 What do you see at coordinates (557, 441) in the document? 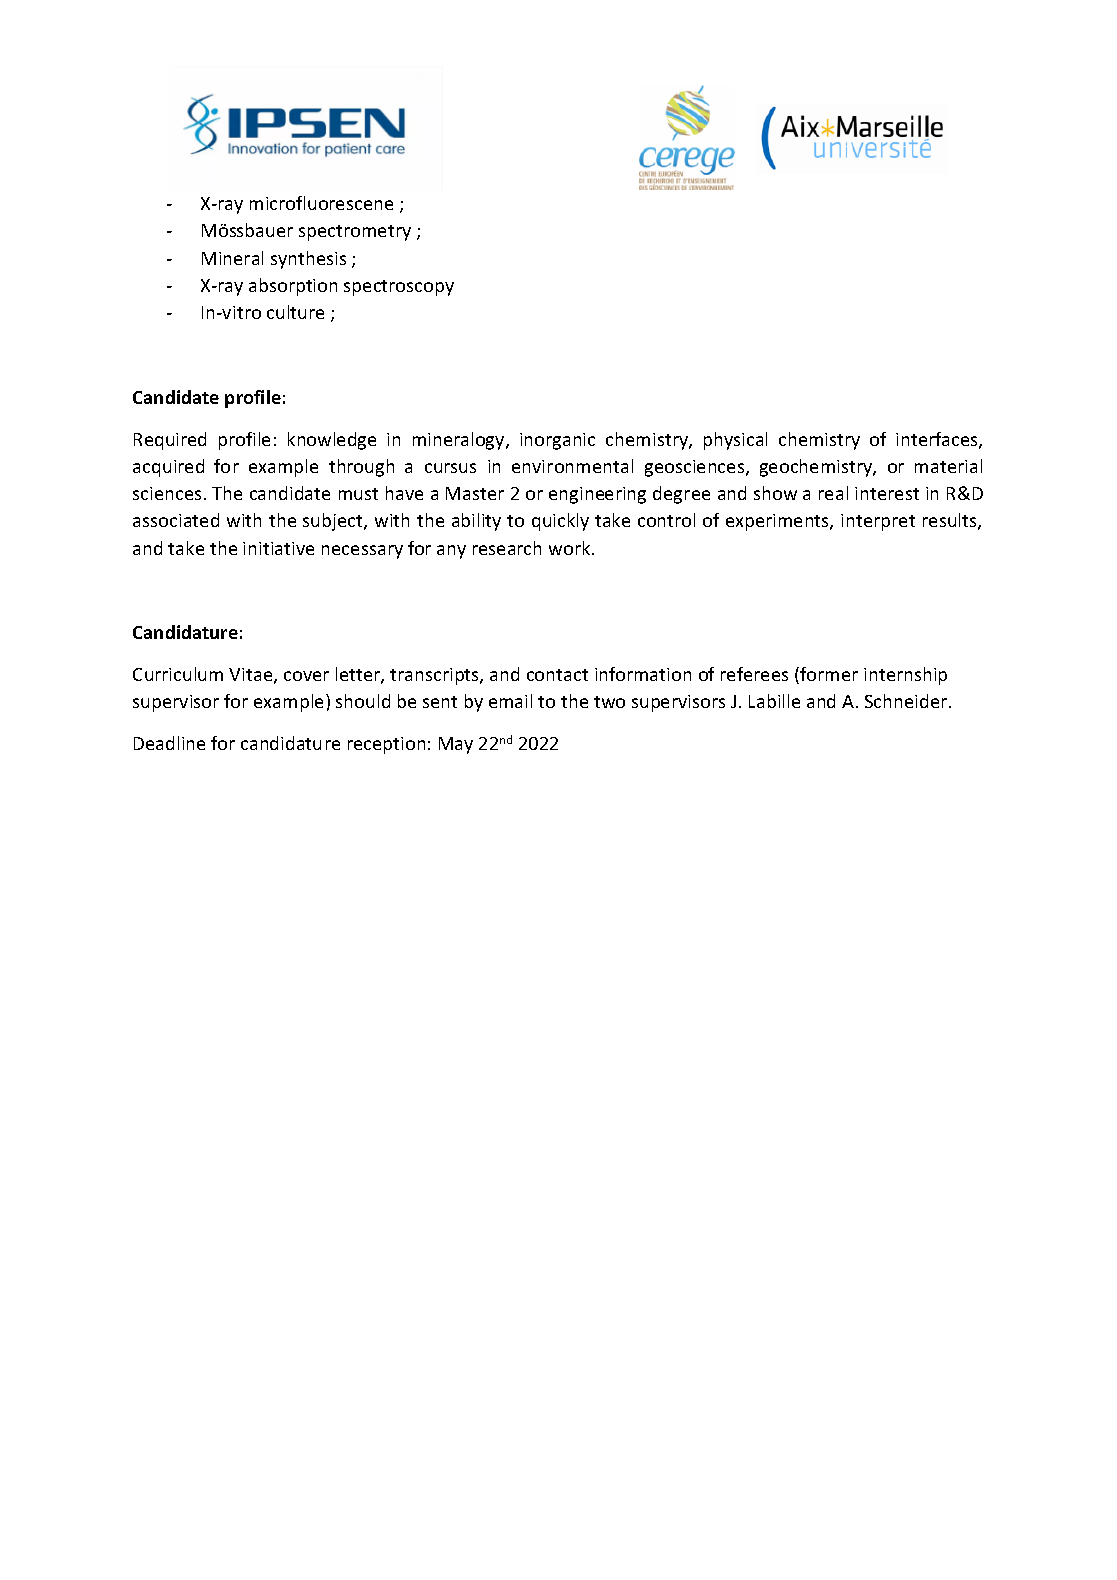
I see `inorganic` at bounding box center [557, 441].
